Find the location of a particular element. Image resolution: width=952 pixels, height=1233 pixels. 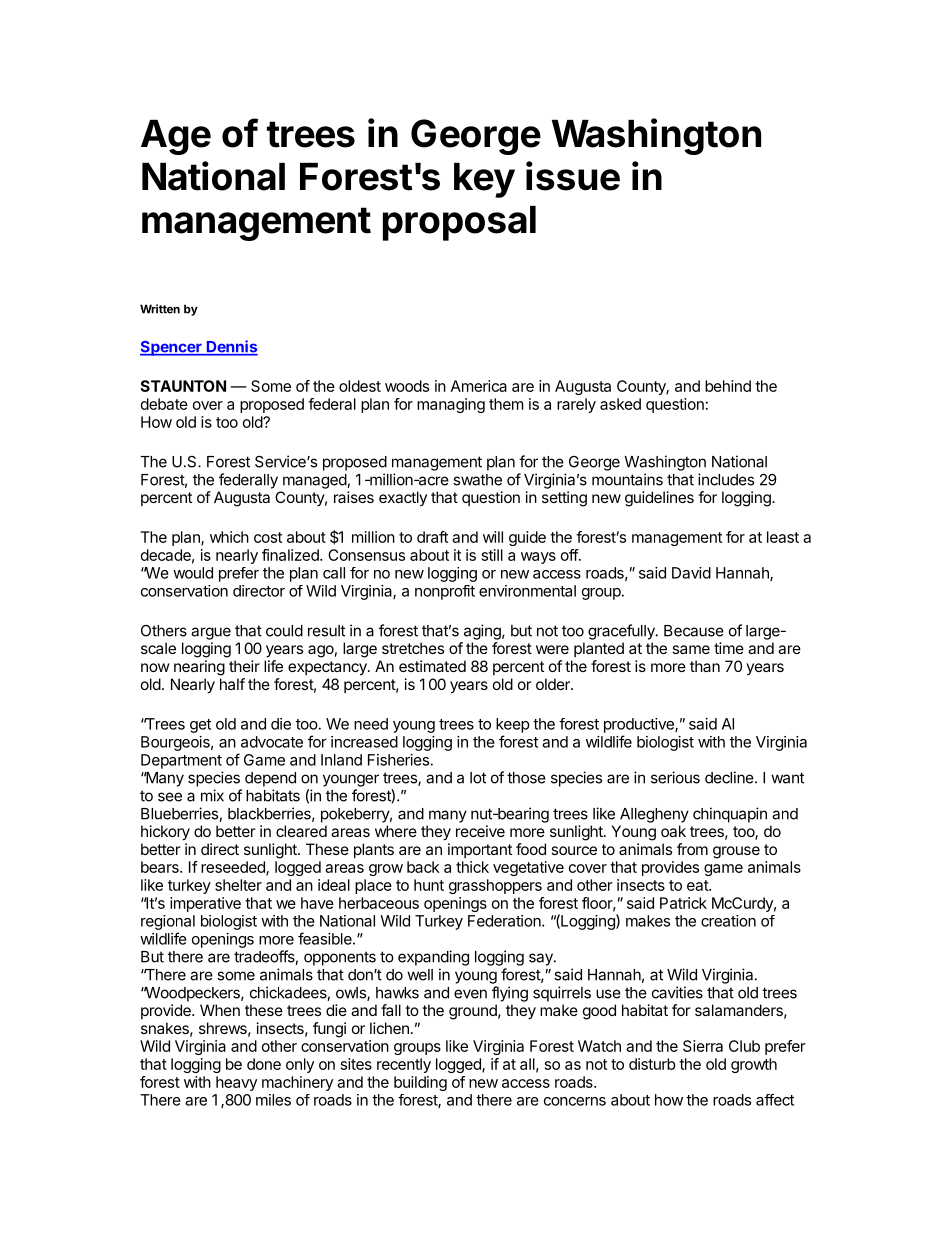

includes is located at coordinates (726, 479).
